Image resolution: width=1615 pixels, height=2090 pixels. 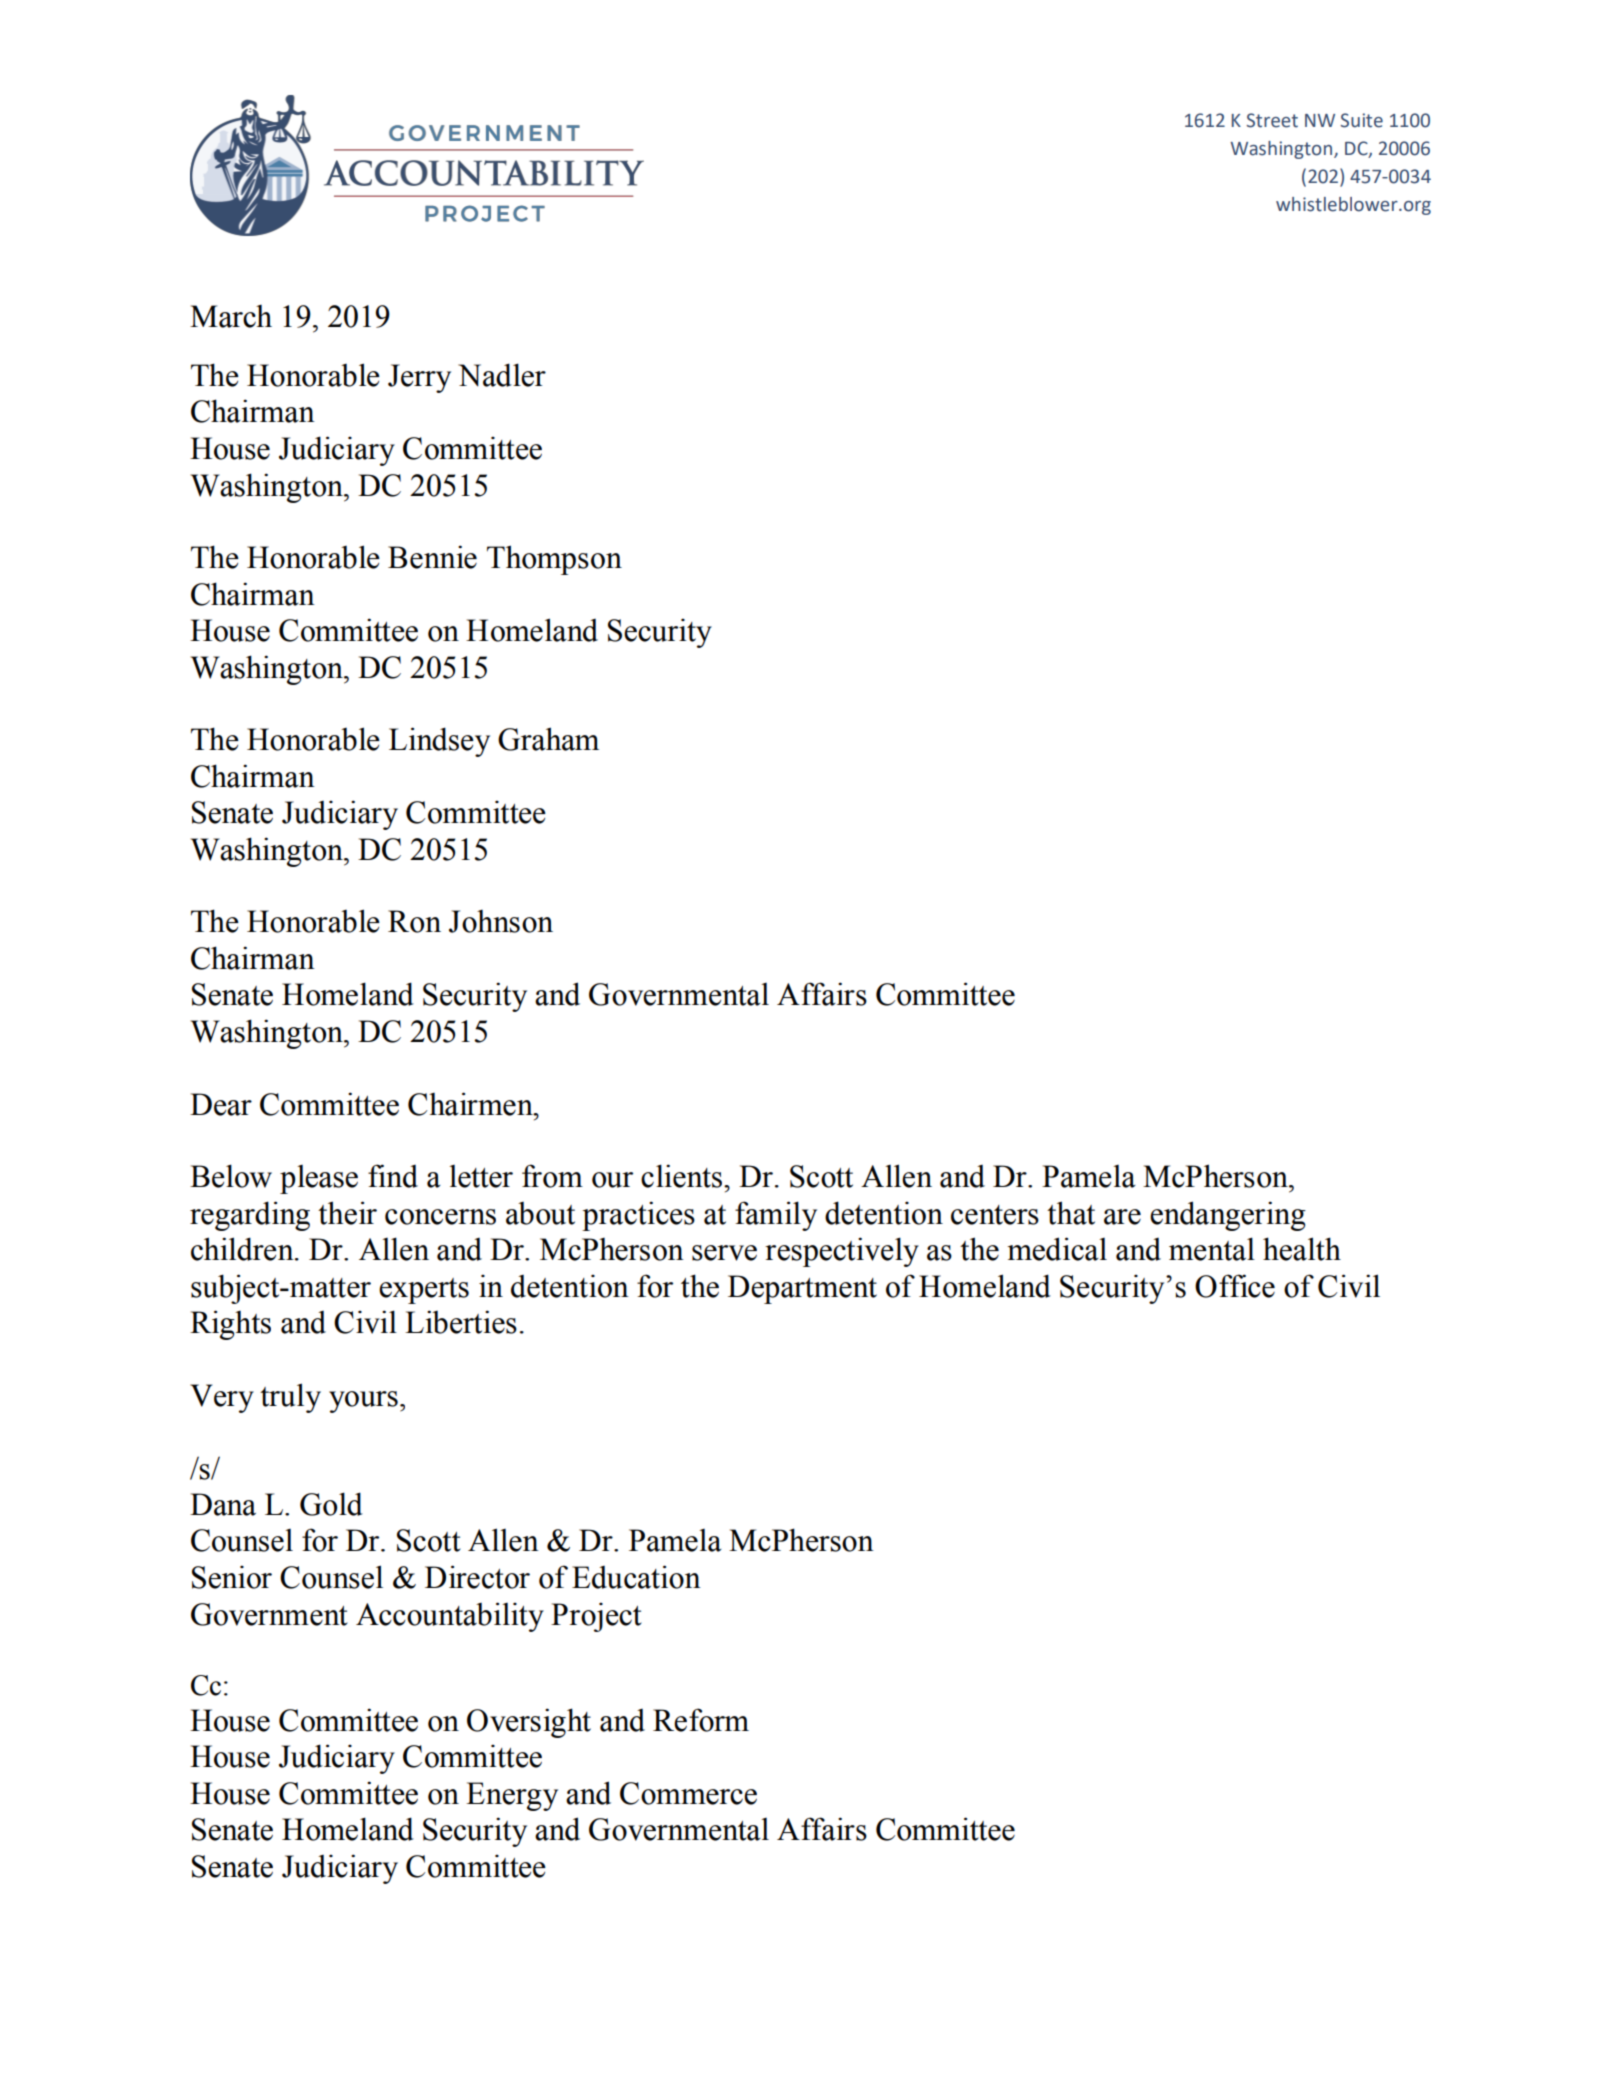 What do you see at coordinates (548, 739) in the screenshot?
I see `Graham` at bounding box center [548, 739].
